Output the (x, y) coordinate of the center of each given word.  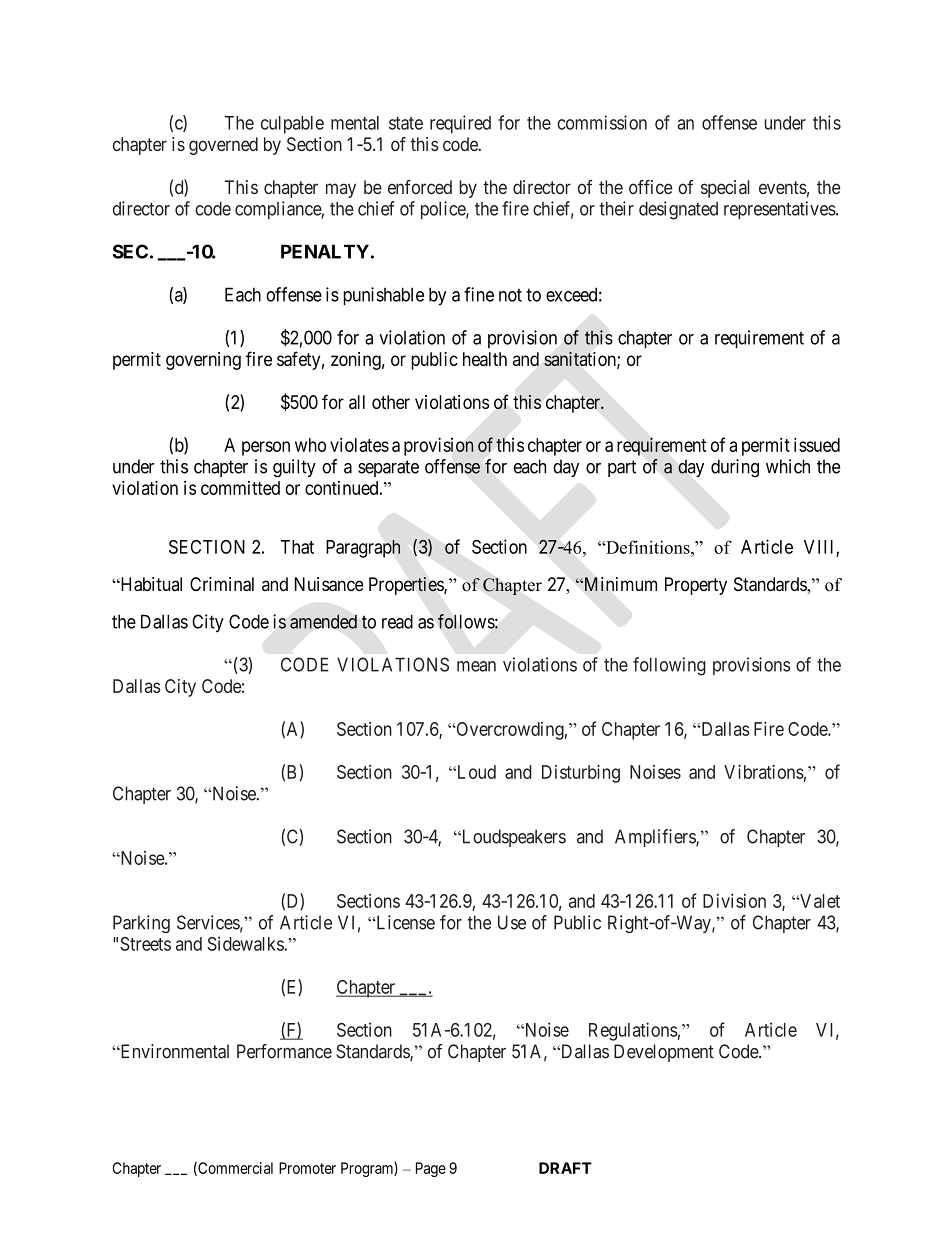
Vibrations (764, 771)
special (725, 189)
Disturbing (581, 773)
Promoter (307, 1168)
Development (664, 1053)
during (735, 468)
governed (223, 146)
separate (388, 468)
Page (431, 1169)
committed (240, 488)
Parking (141, 924)
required (460, 124)
